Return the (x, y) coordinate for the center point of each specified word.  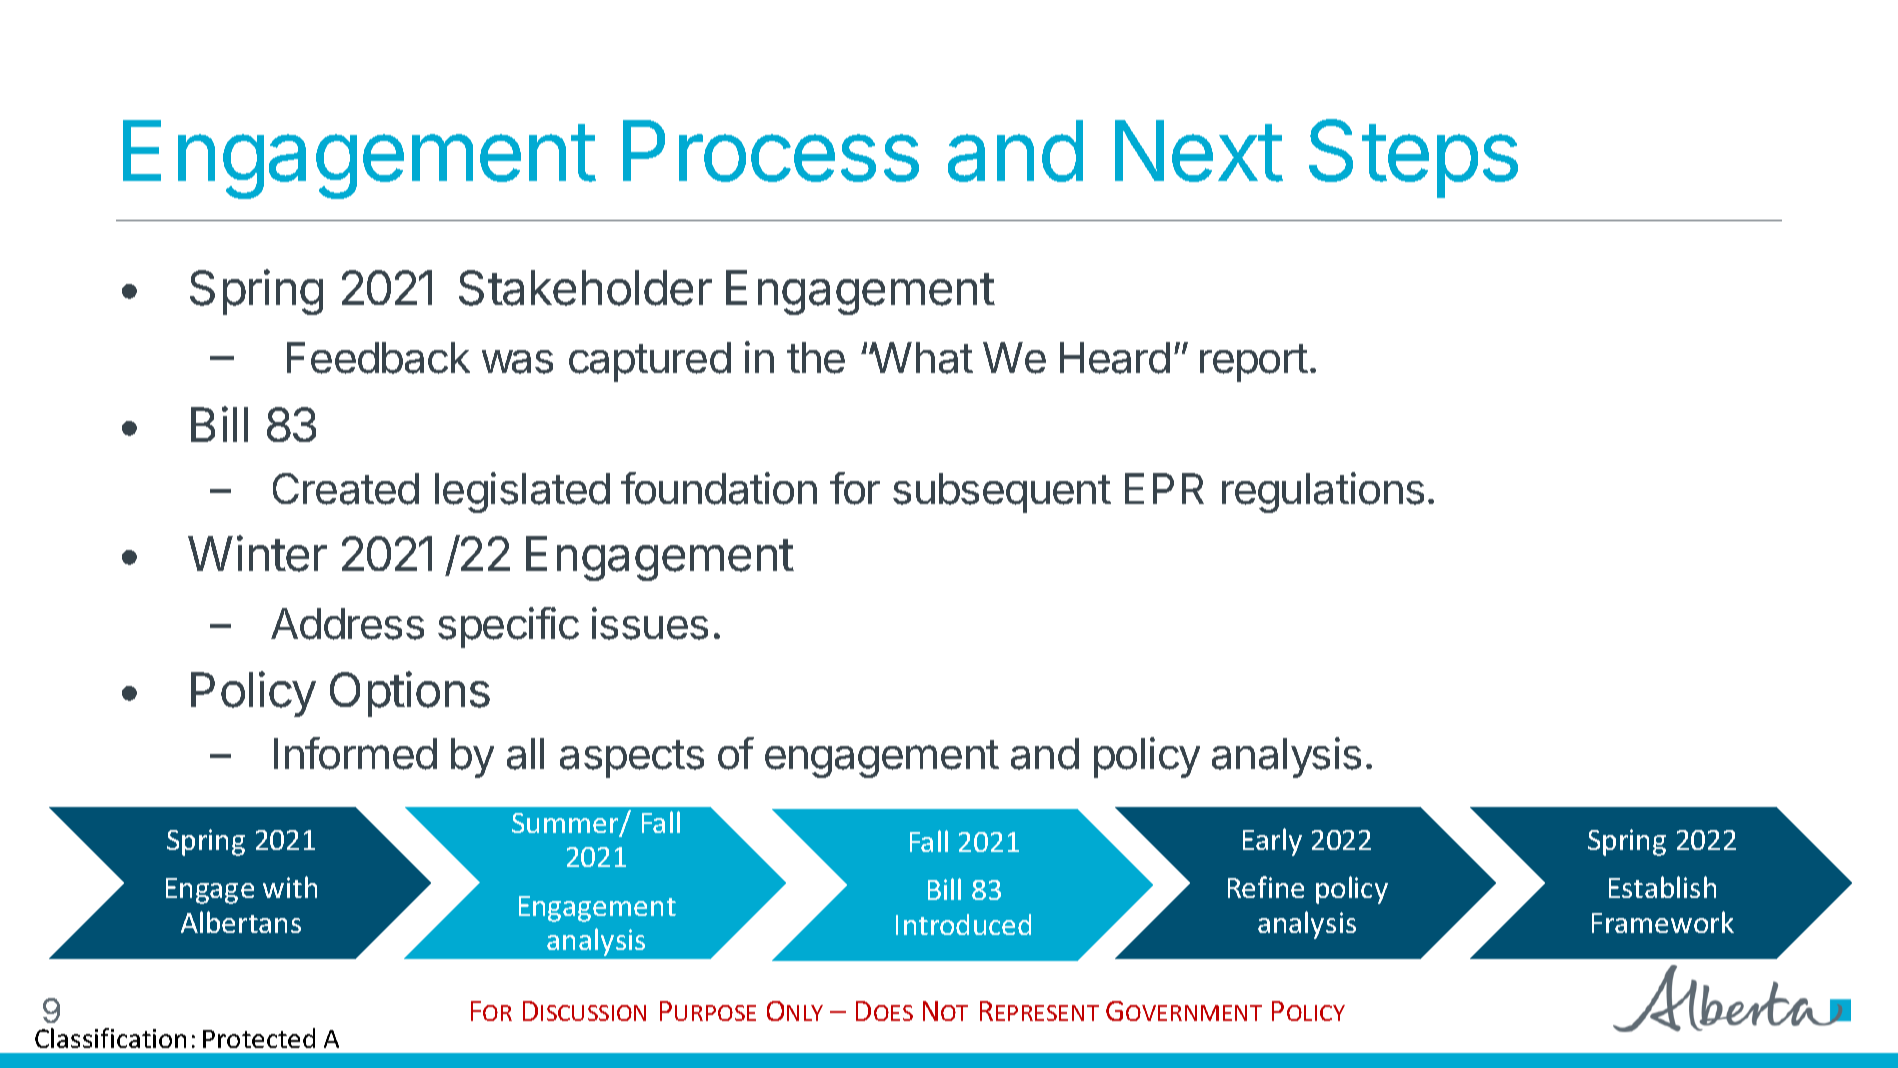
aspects (632, 759)
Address (347, 624)
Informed (355, 753)
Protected (259, 1038)
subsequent (1002, 493)
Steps (1413, 158)
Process (771, 151)
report (1254, 363)
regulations (1323, 492)
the (816, 358)
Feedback (378, 358)
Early (1272, 842)
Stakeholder (585, 288)
